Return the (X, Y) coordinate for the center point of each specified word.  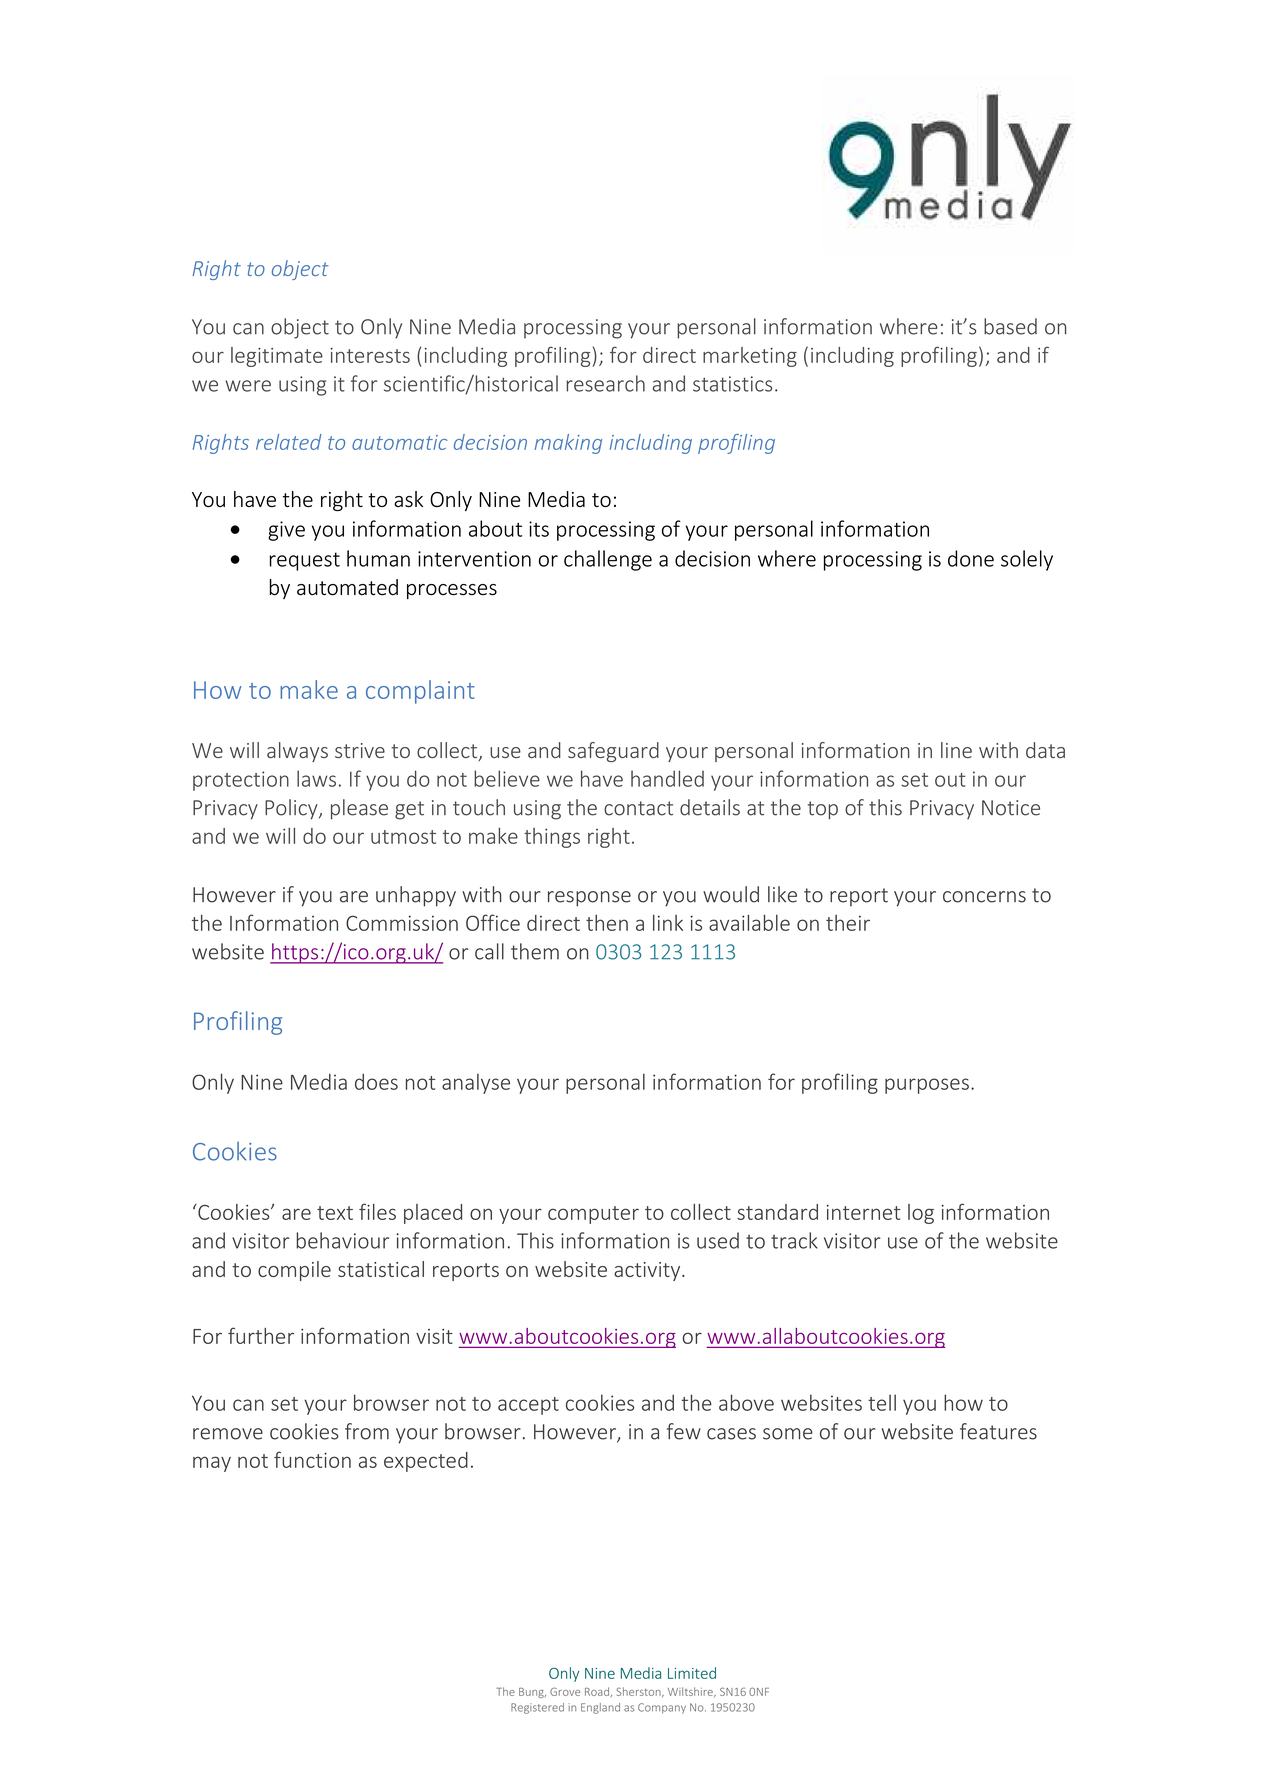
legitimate (277, 357)
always (297, 752)
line (956, 750)
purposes (927, 1086)
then (607, 923)
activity (648, 1271)
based (1010, 326)
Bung (532, 1693)
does (376, 1082)
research (605, 383)
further (261, 1335)
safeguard (613, 752)
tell (882, 1402)
